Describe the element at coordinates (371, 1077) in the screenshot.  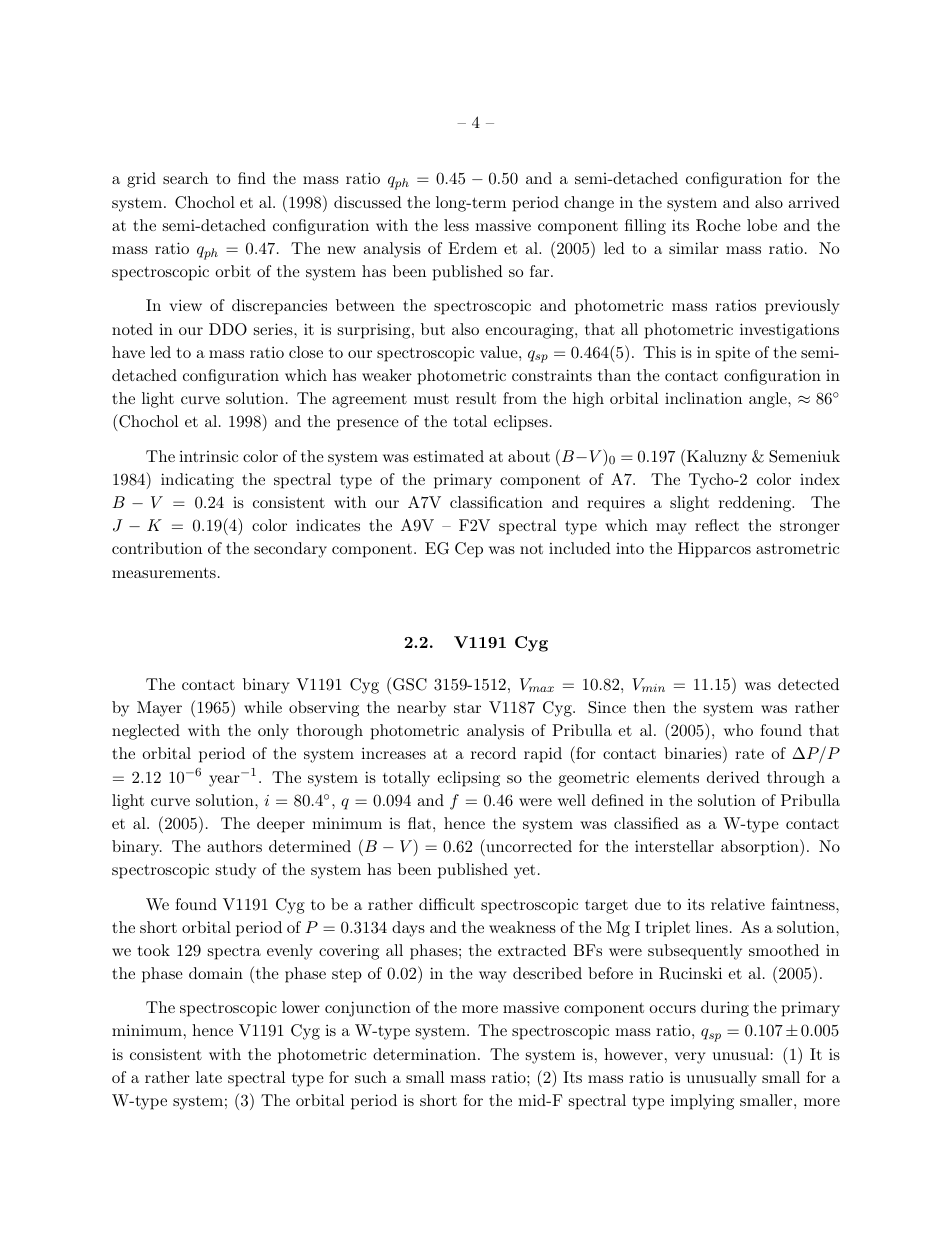
I see `such` at that location.
